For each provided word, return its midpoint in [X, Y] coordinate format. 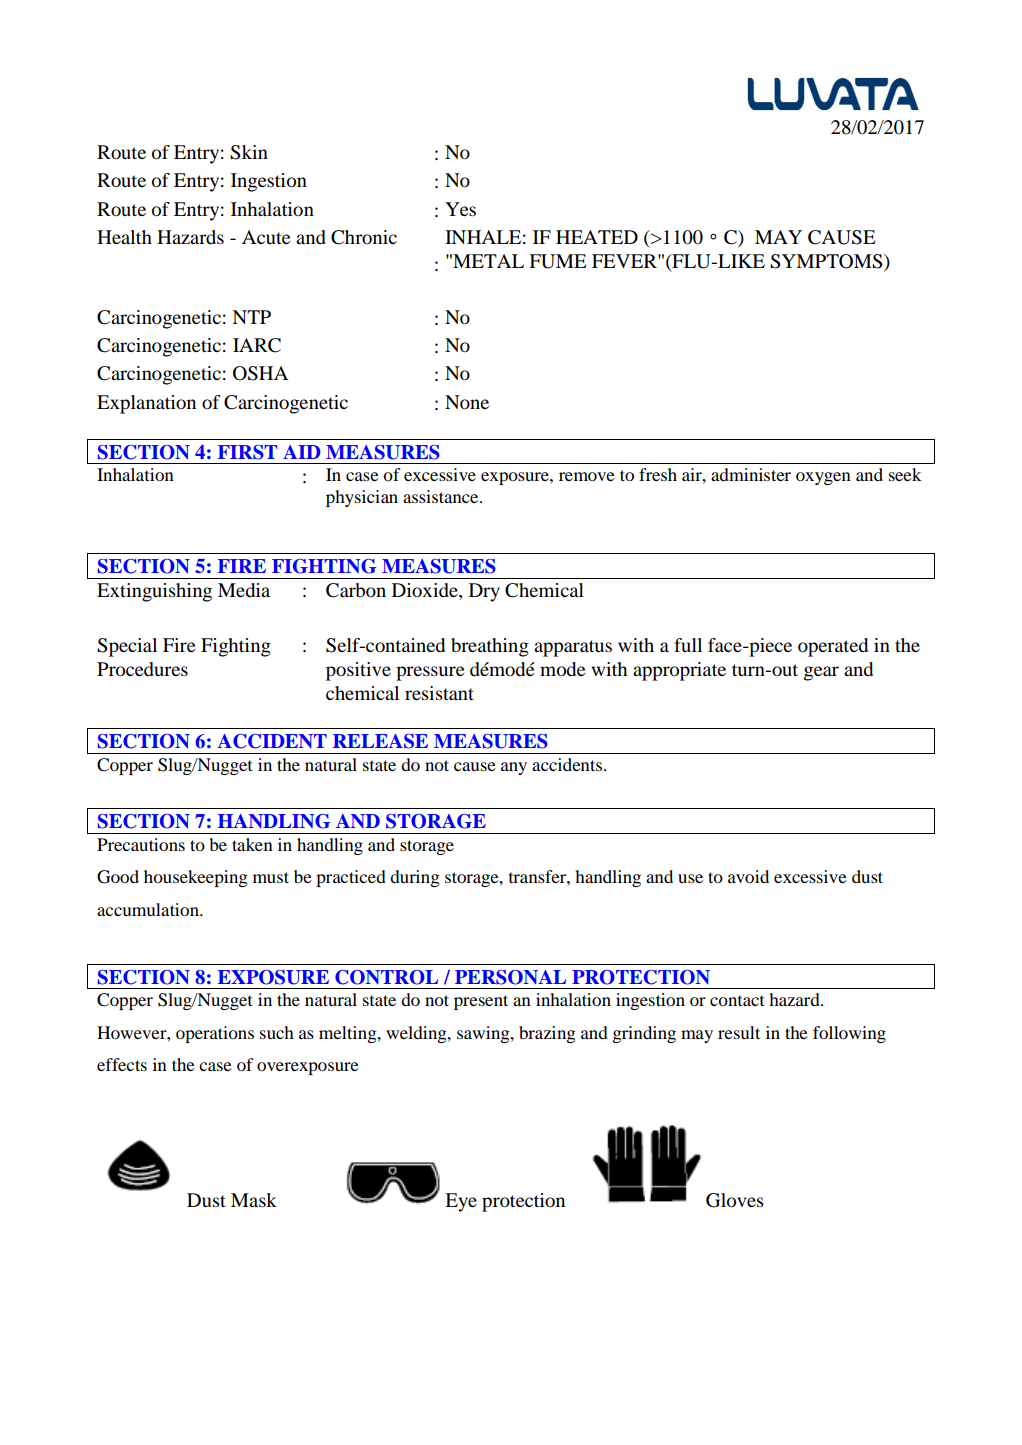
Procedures [142, 669]
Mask [254, 1200]
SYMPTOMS [827, 261]
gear [821, 673]
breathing [490, 647]
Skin [249, 152]
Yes [460, 209]
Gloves [735, 1200]
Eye [461, 1202]
